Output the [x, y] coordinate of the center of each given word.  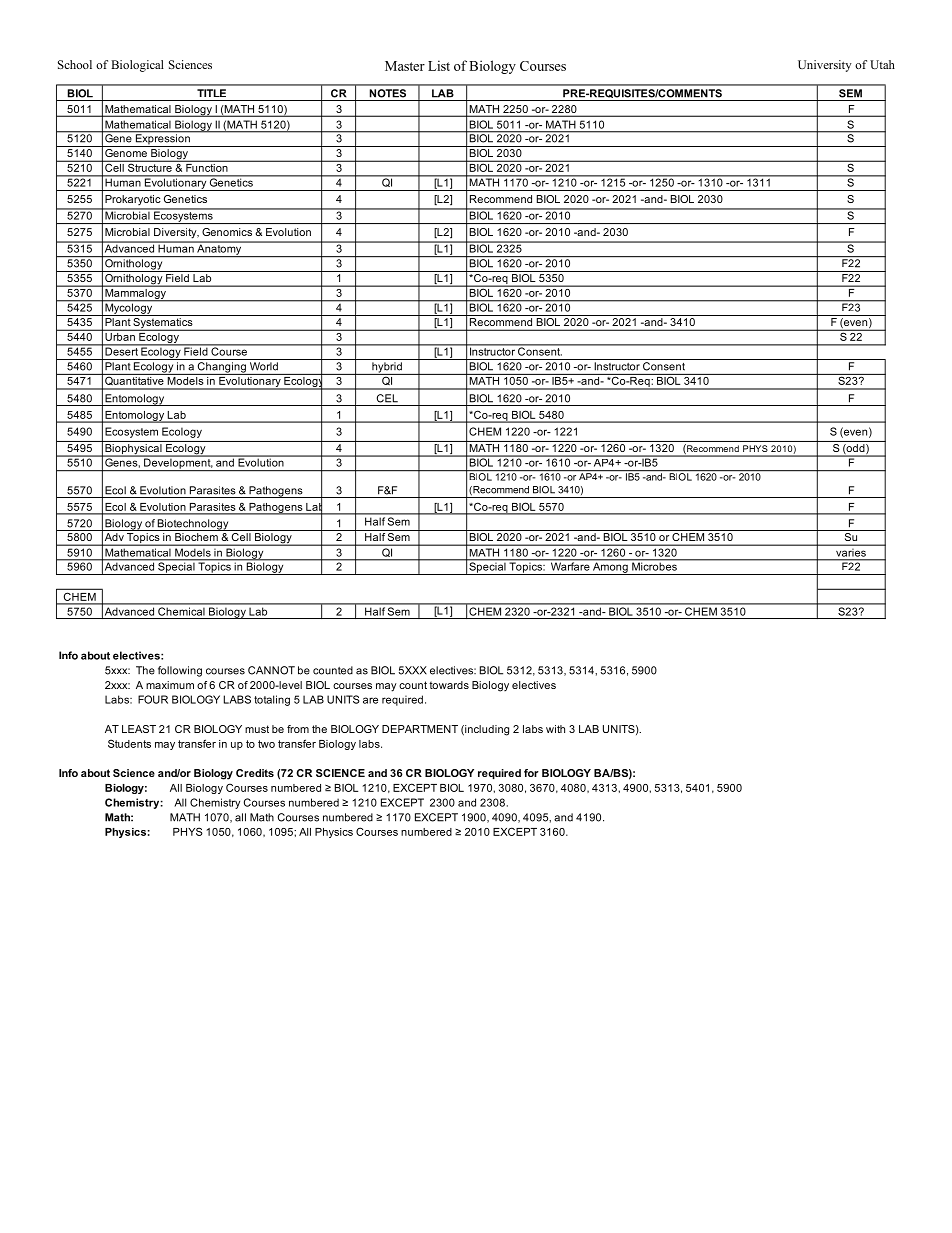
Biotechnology [193, 525]
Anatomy [219, 249]
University [825, 66]
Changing [221, 368]
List [439, 65]
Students [129, 743]
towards [449, 685]
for [531, 773]
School [75, 64]
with [555, 729]
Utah [882, 64]
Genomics [227, 232]
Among [610, 567]
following [180, 671]
